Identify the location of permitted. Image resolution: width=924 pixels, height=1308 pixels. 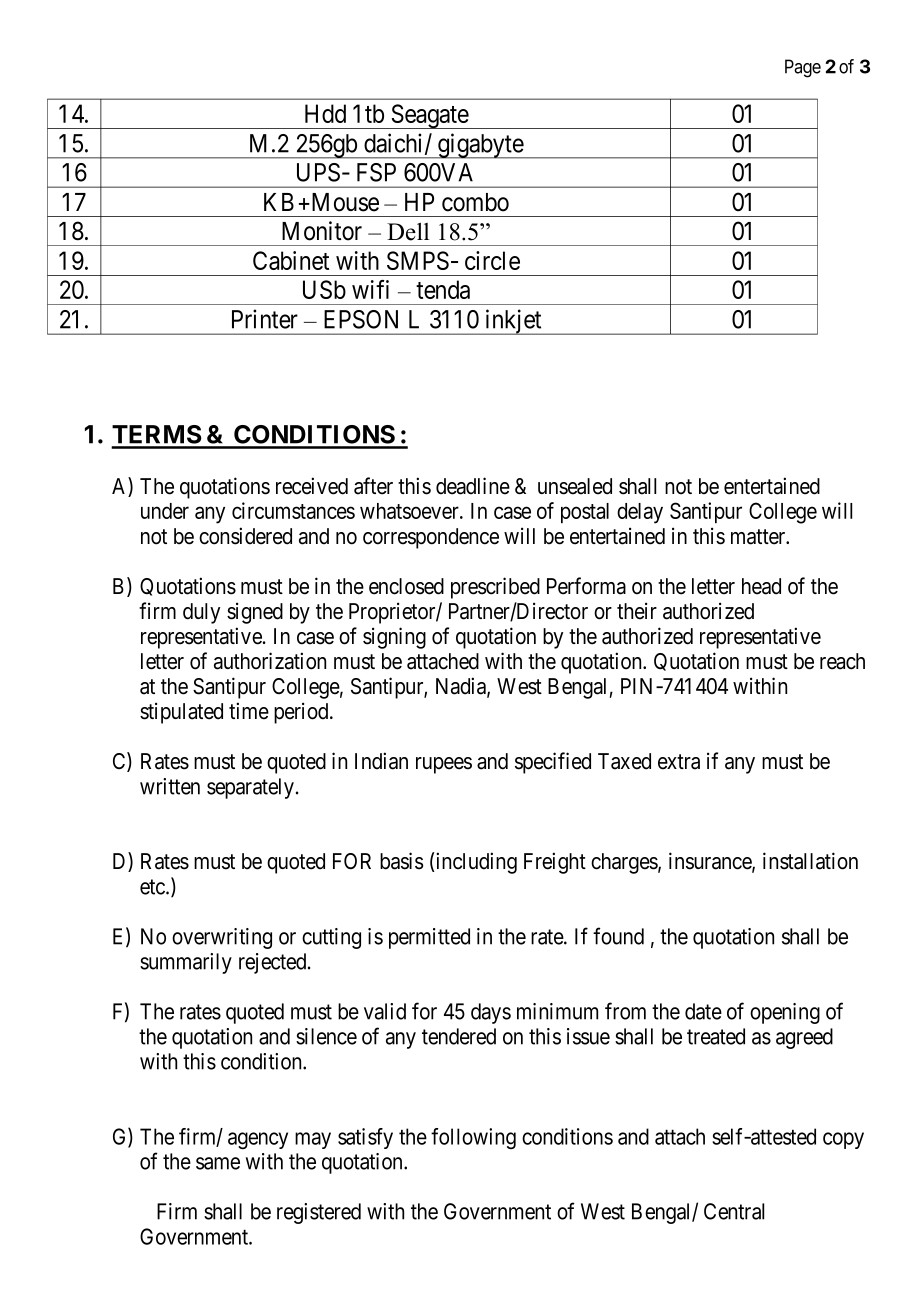
(429, 938).
